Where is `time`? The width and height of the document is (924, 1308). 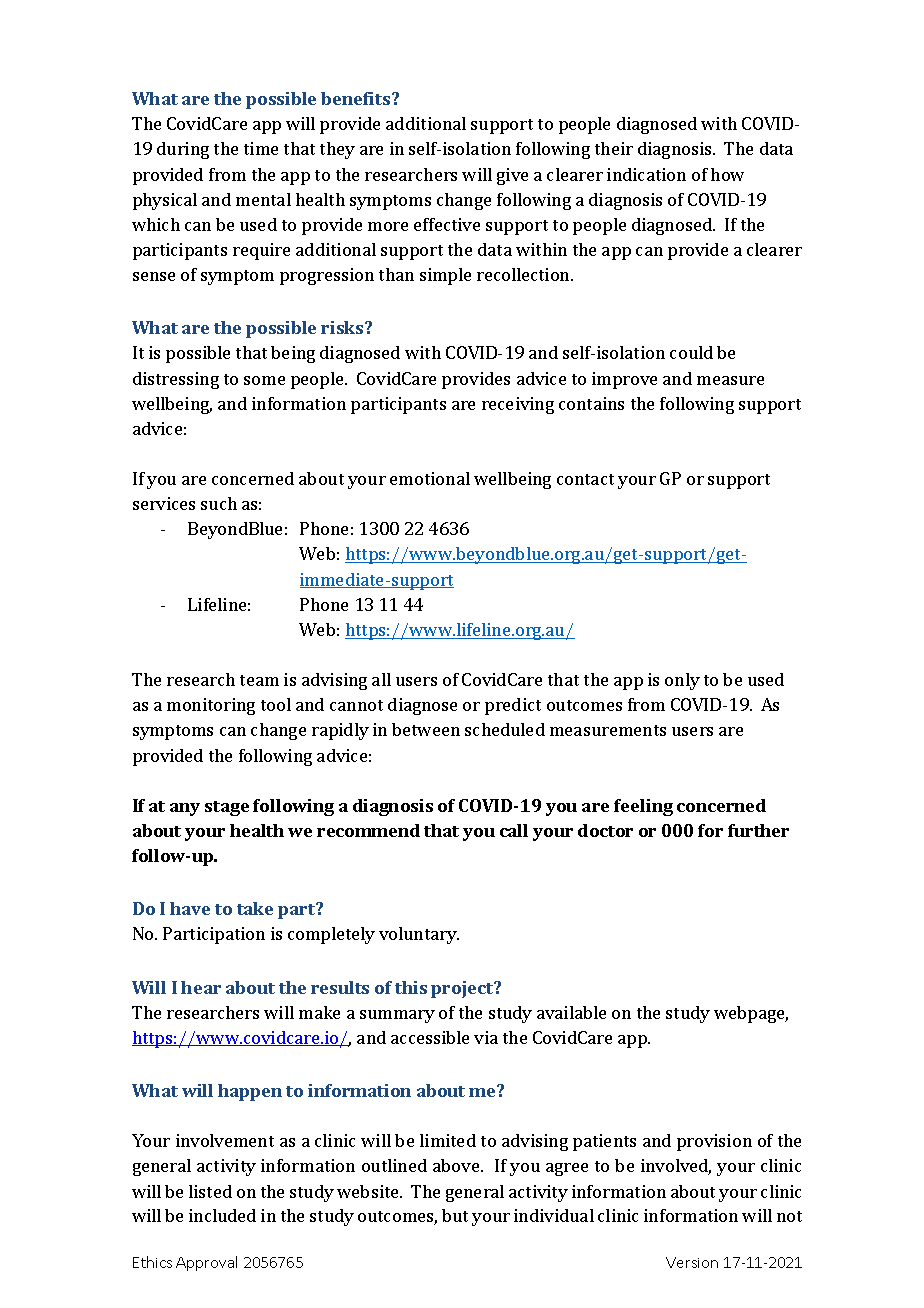
time is located at coordinates (261, 148).
